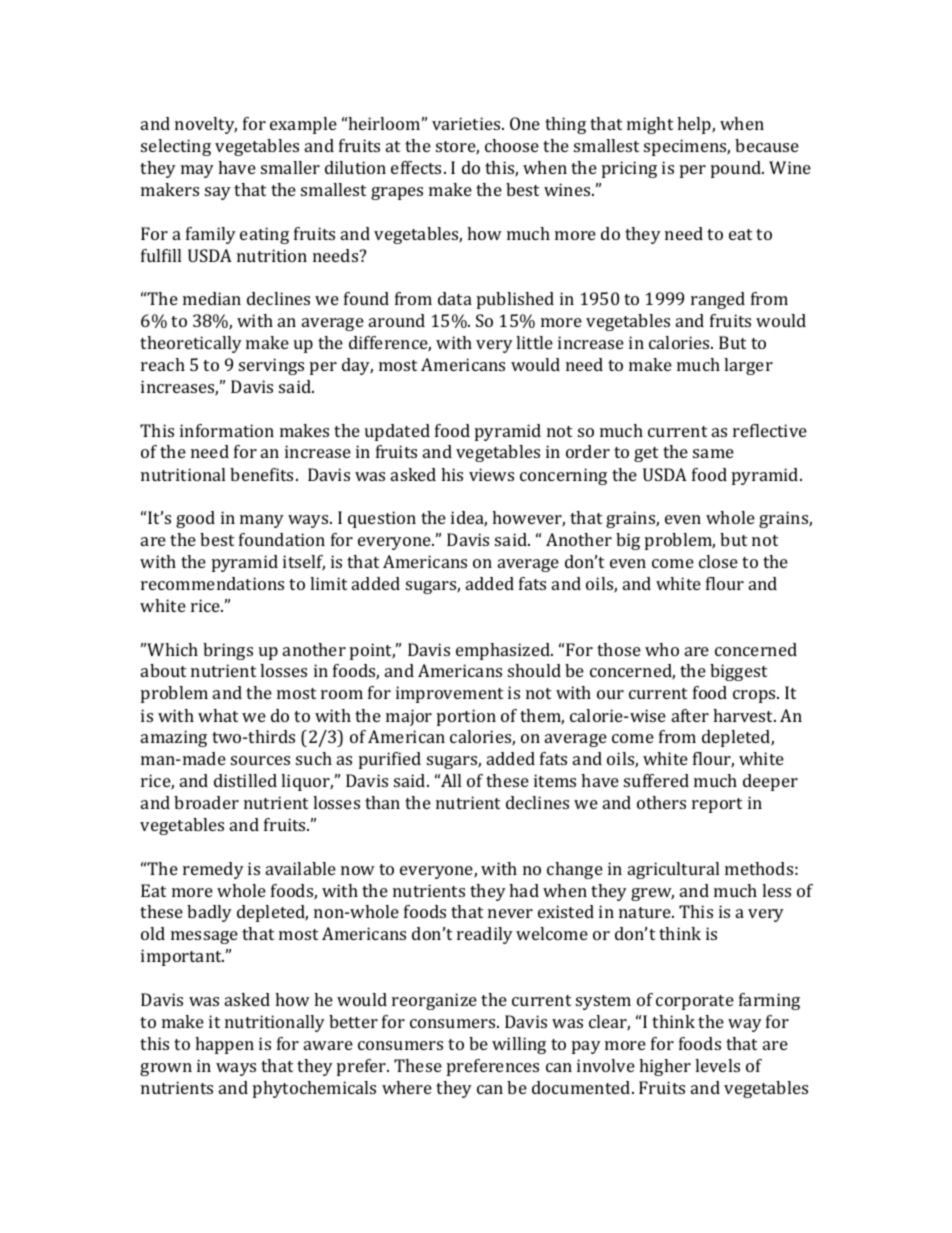 The image size is (952, 1233). What do you see at coordinates (737, 169) in the screenshot?
I see `pound` at bounding box center [737, 169].
